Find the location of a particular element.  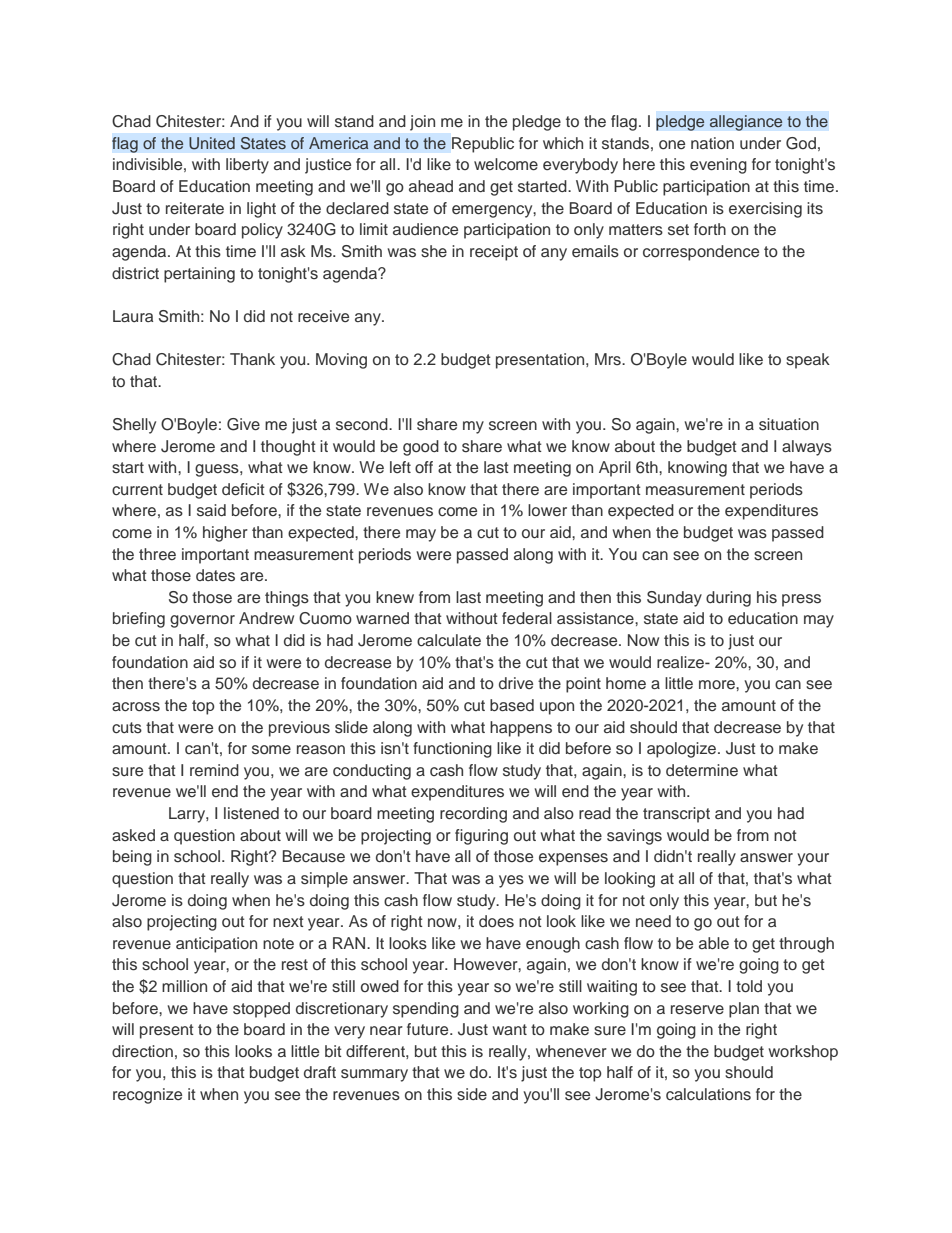

off is located at coordinates (424, 467).
